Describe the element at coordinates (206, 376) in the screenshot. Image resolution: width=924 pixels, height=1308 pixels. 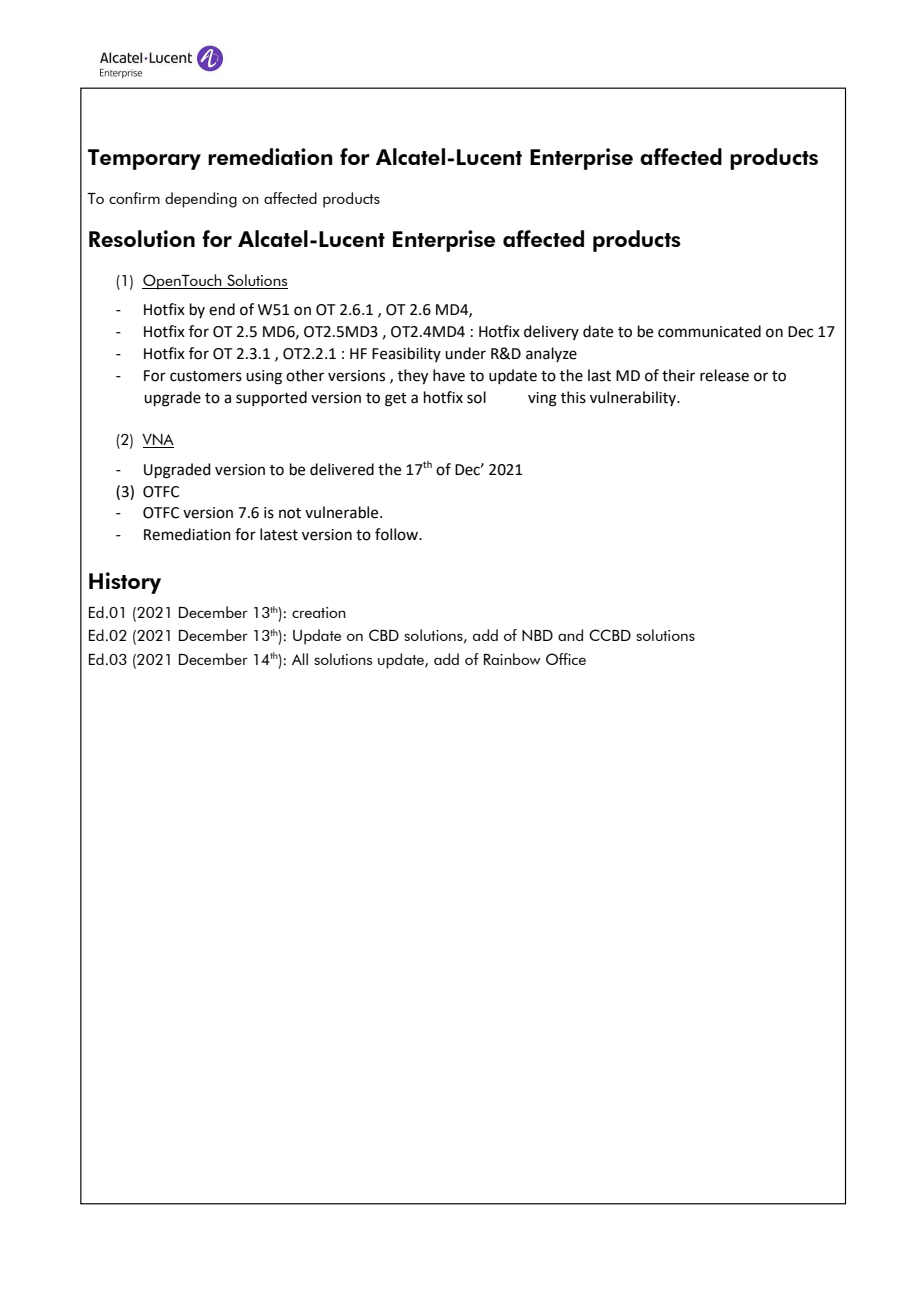
I see `customers` at that location.
